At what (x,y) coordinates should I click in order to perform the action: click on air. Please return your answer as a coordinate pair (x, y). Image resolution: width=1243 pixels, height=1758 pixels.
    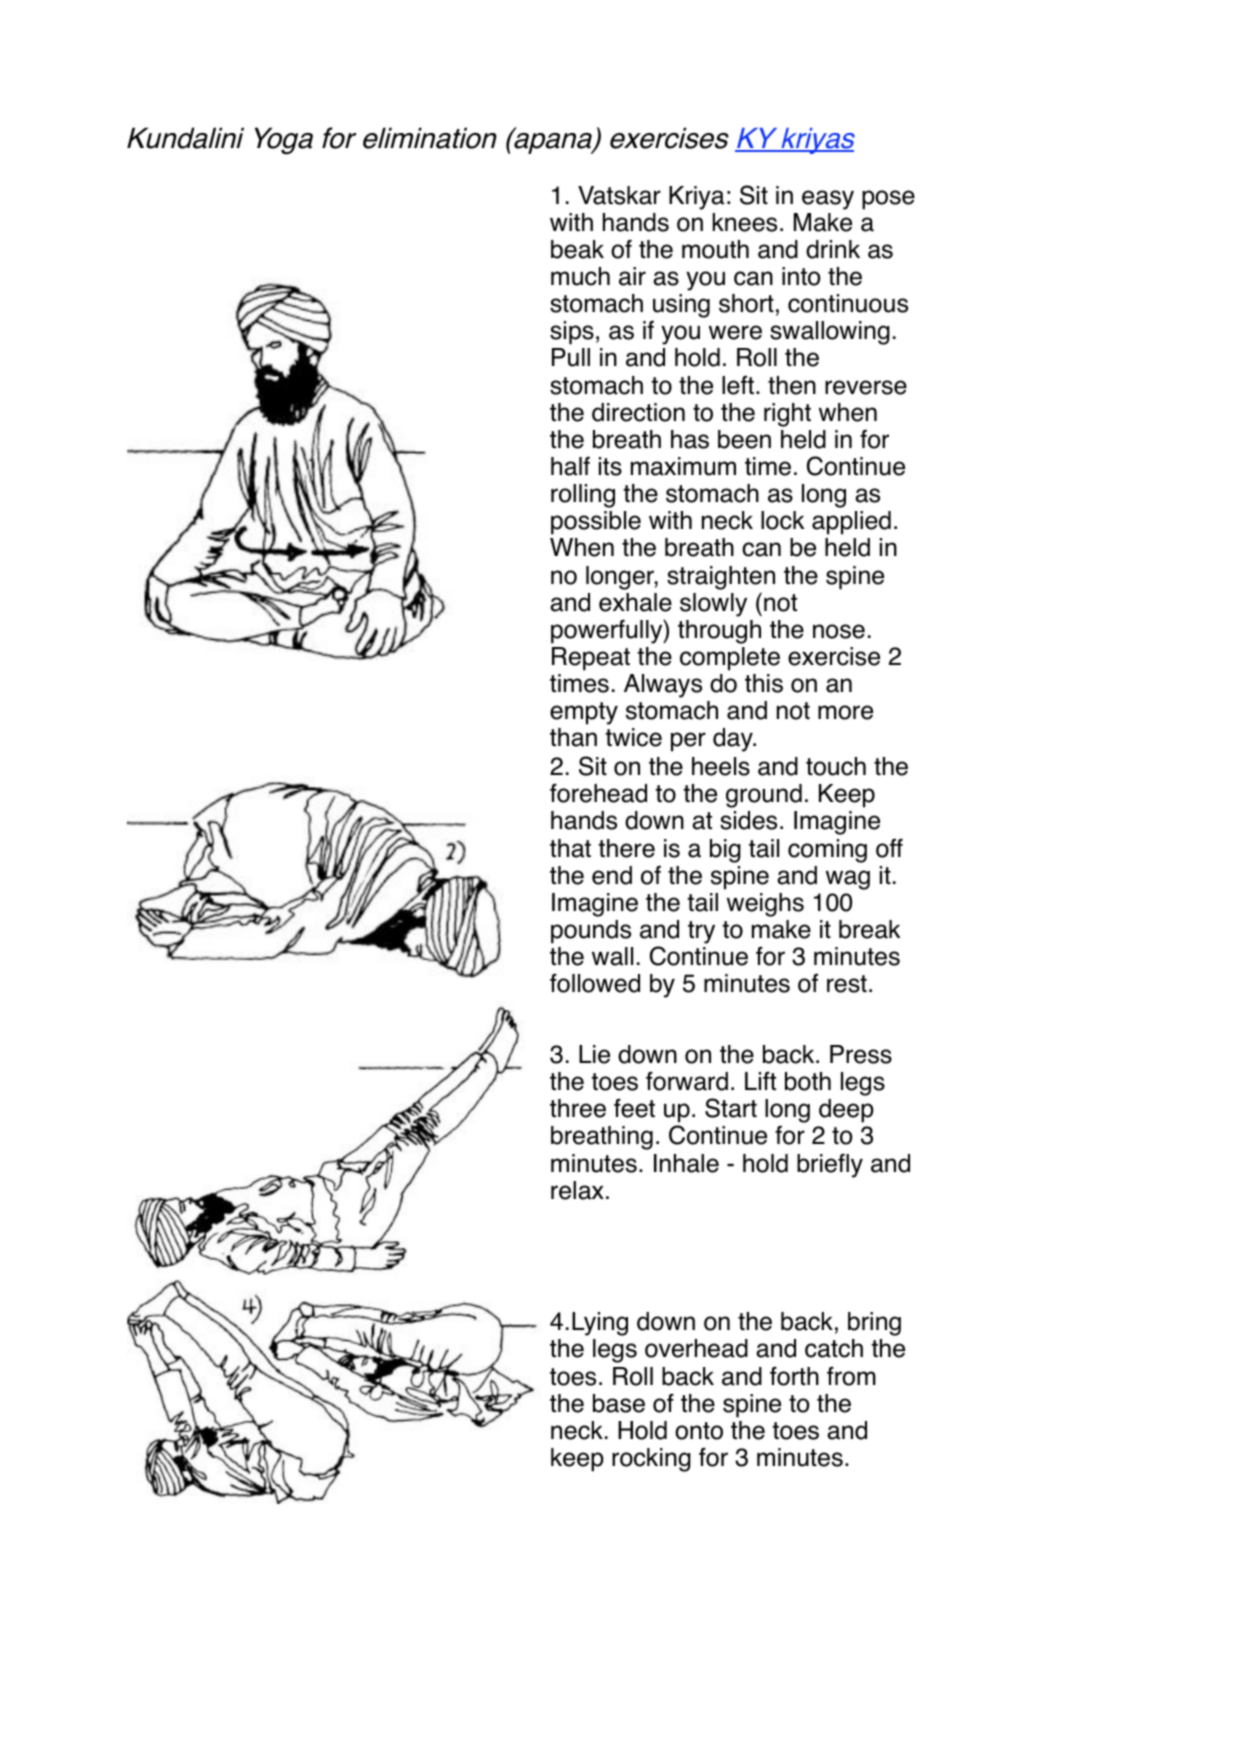
    Looking at the image, I should click on (632, 276).
